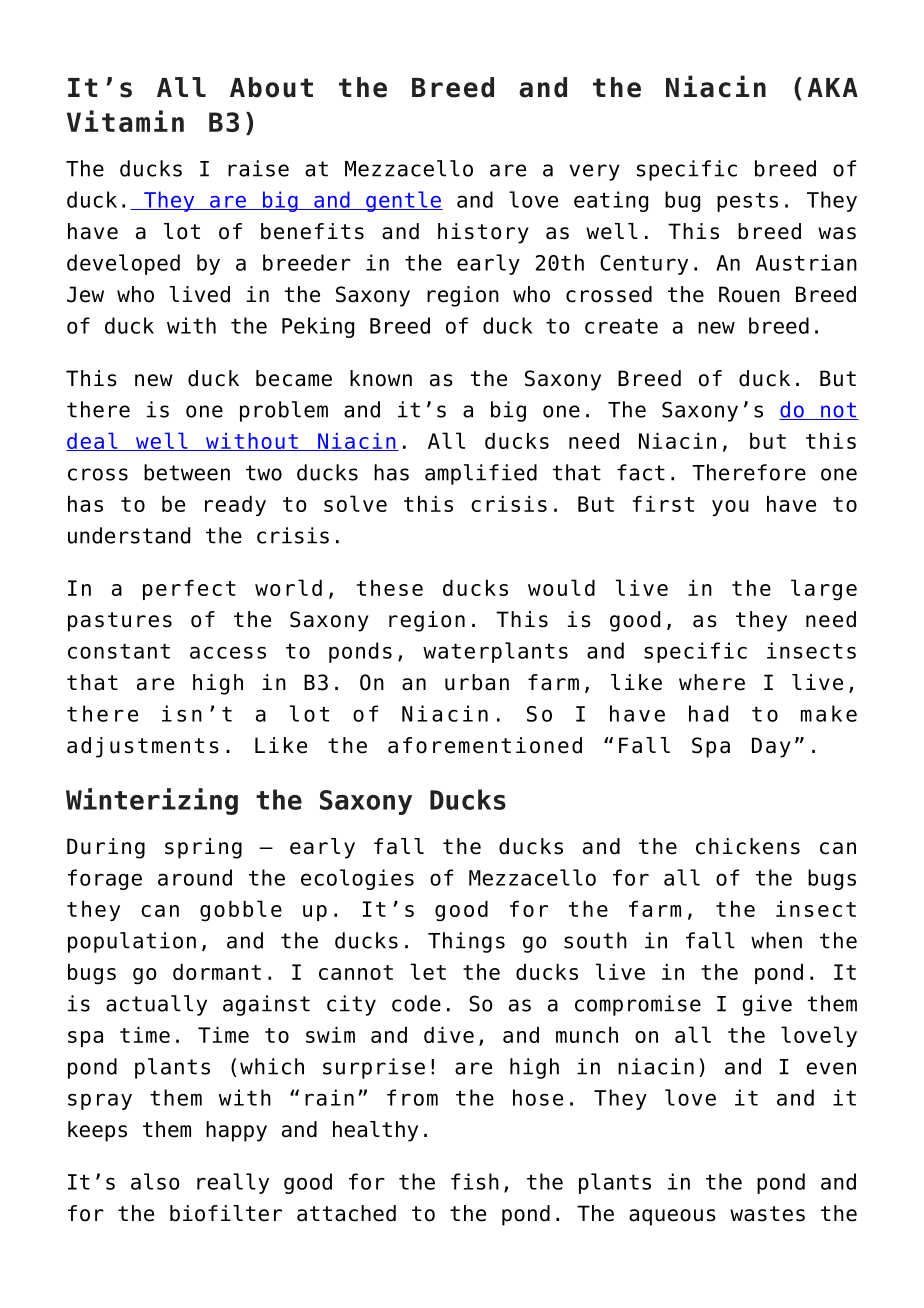  What do you see at coordinates (203, 848) in the screenshot?
I see `spring` at bounding box center [203, 848].
